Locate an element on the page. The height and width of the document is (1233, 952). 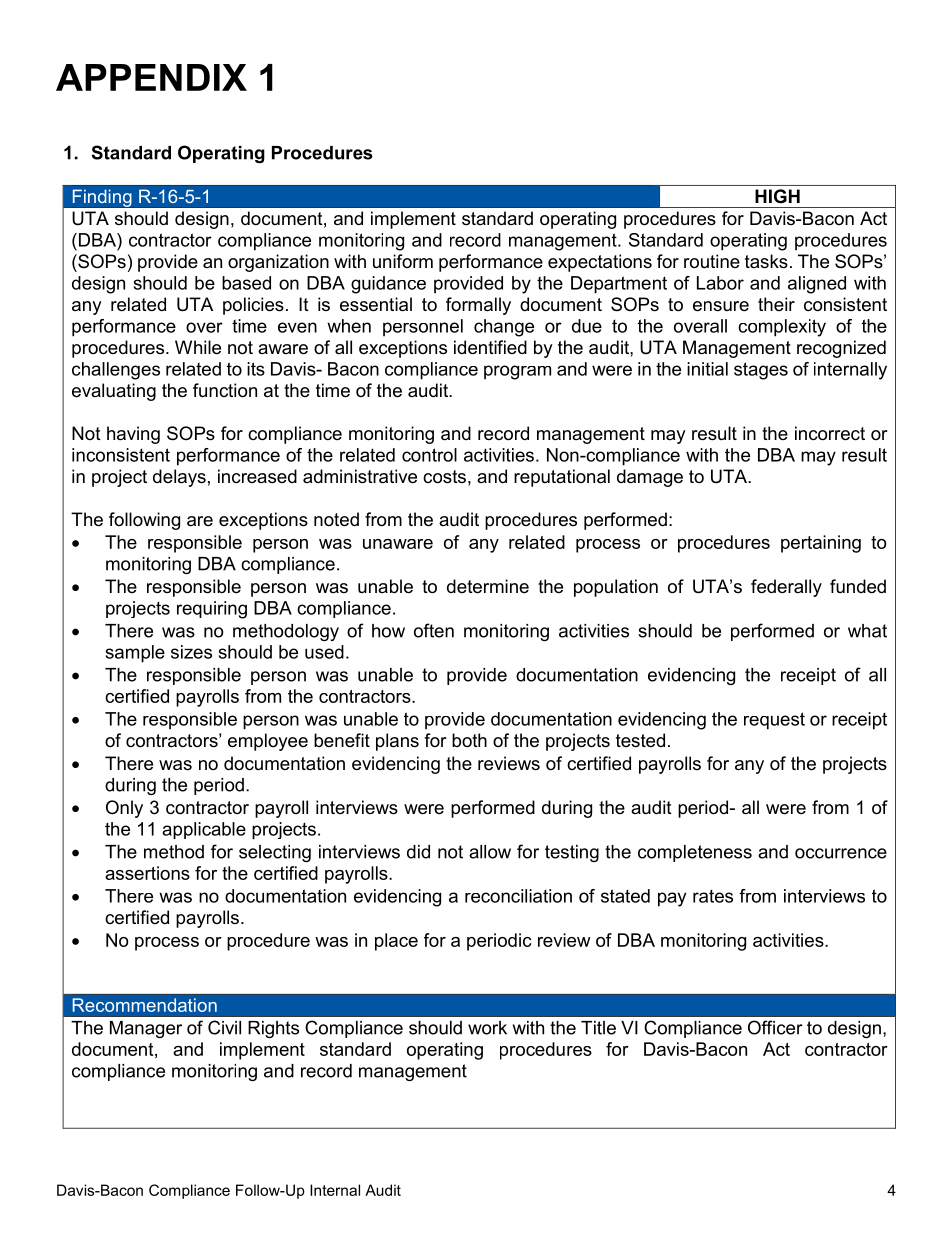
determine is located at coordinates (488, 586).
